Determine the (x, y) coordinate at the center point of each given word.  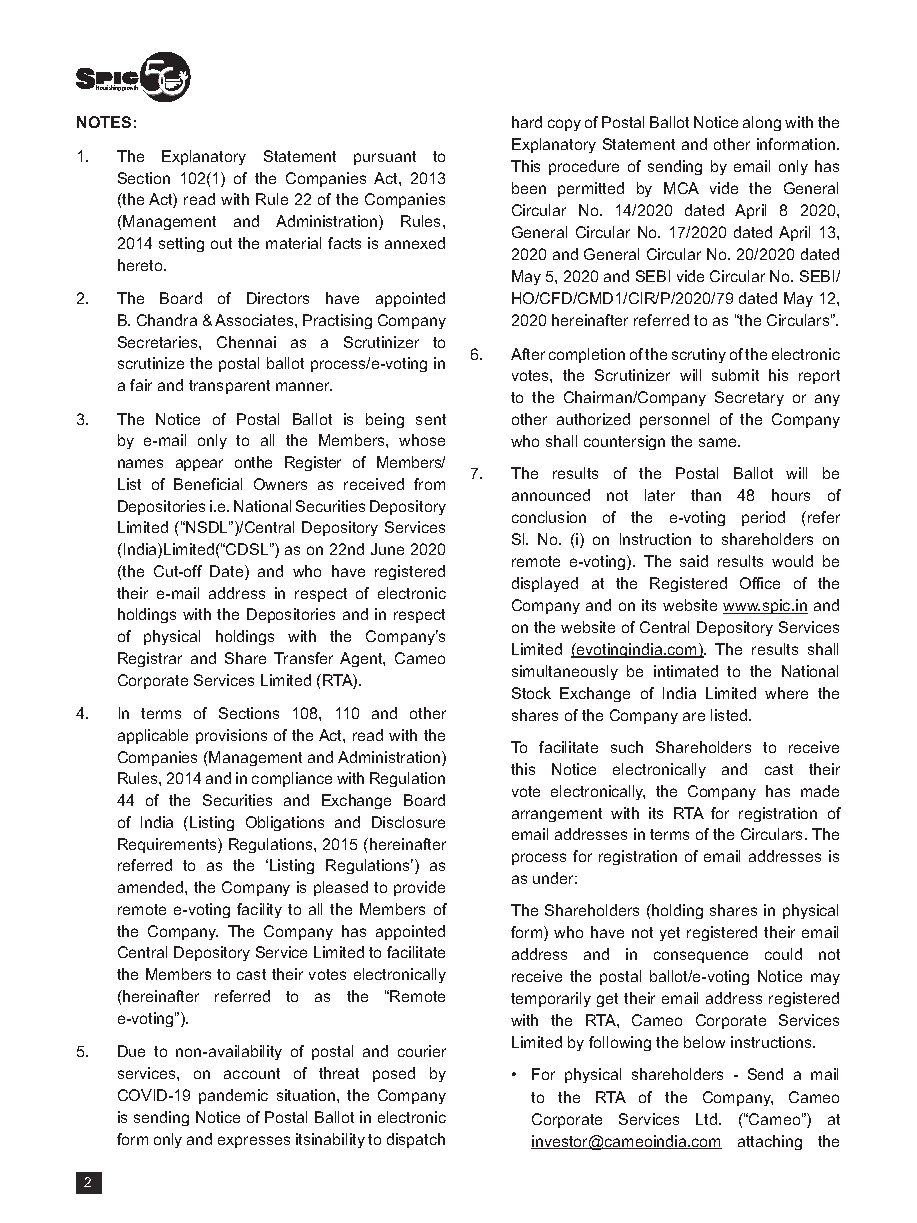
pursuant (385, 158)
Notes (104, 122)
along (762, 123)
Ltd (708, 1119)
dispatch (416, 1140)
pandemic (233, 1096)
